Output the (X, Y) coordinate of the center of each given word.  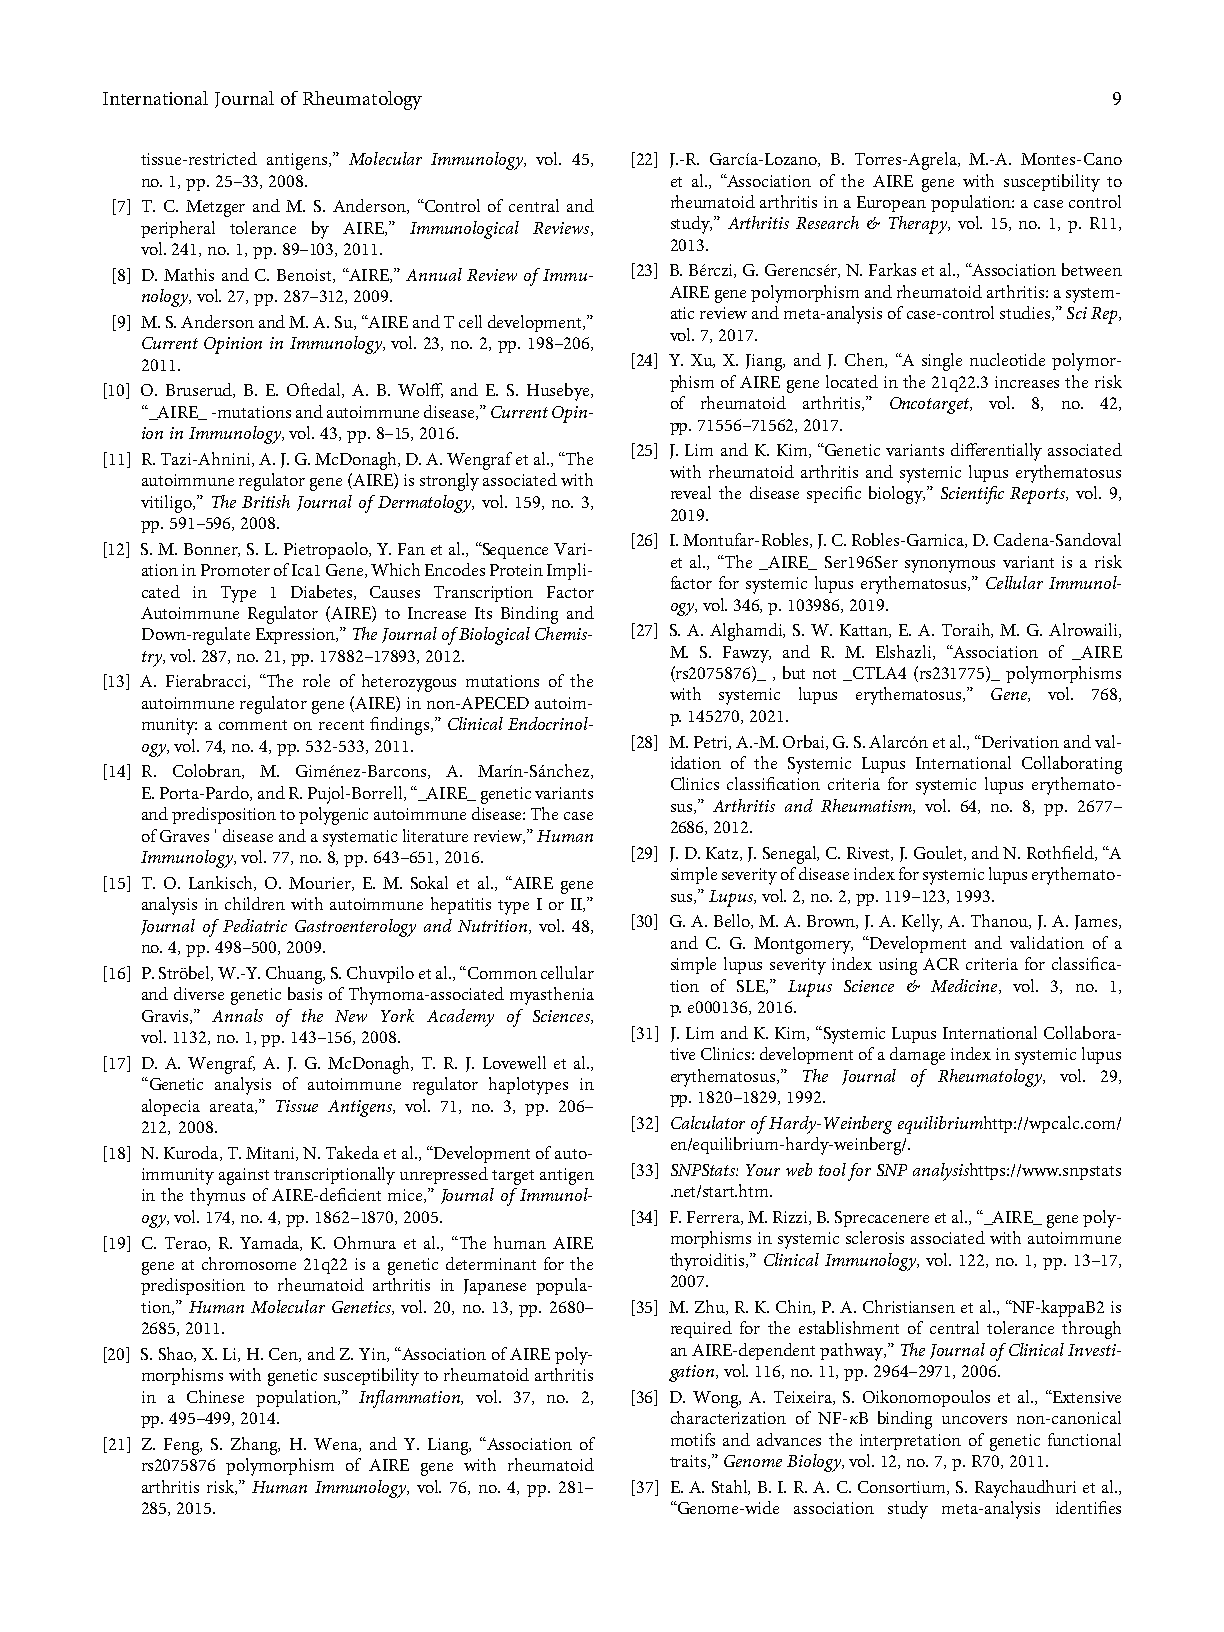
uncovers (974, 1420)
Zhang (255, 1446)
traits (689, 1462)
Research (827, 222)
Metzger (215, 208)
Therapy (919, 225)
